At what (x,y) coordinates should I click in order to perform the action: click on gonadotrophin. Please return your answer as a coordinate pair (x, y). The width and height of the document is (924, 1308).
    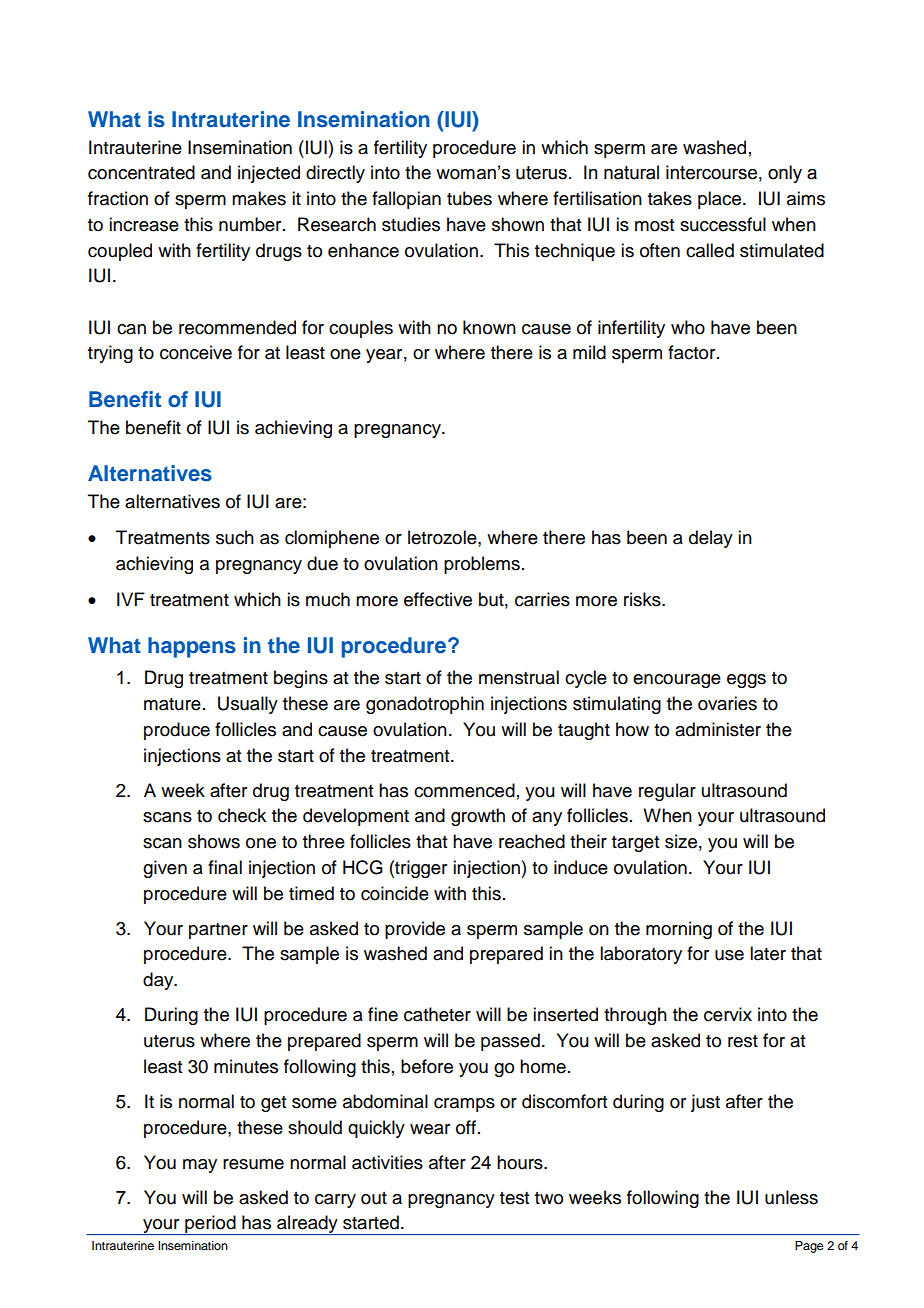
    Looking at the image, I should click on (425, 705).
